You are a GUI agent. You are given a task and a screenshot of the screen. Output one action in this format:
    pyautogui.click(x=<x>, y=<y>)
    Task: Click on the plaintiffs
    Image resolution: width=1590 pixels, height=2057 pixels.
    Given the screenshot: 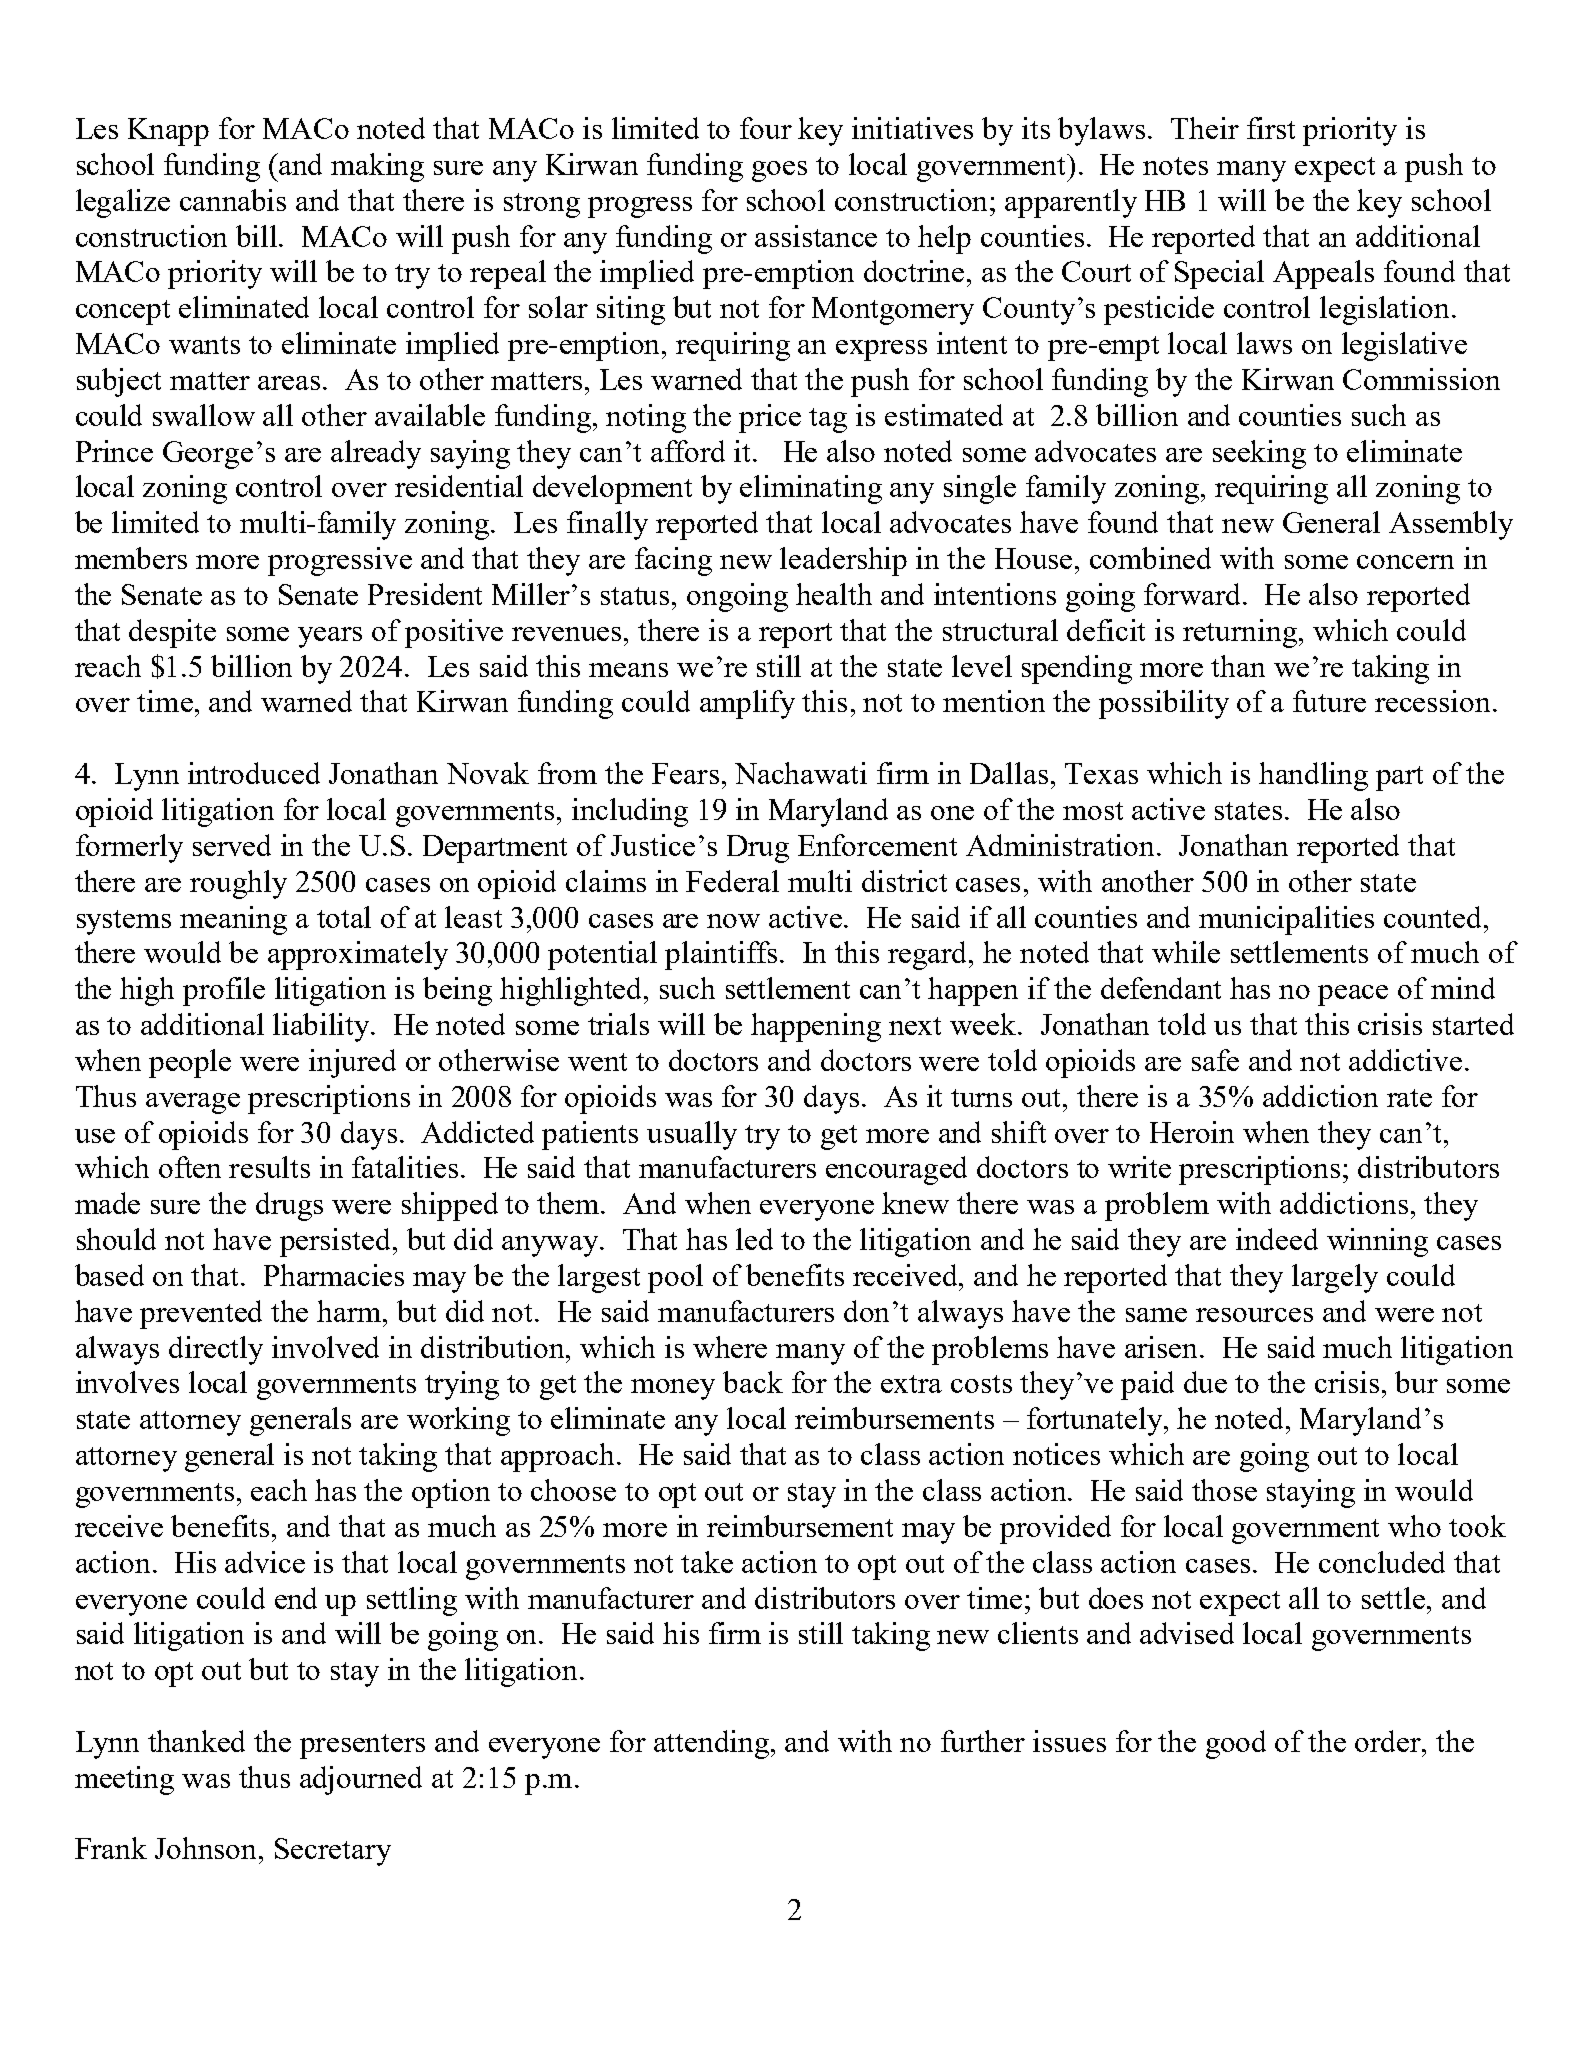 What is the action you would take?
    pyautogui.click(x=721, y=955)
